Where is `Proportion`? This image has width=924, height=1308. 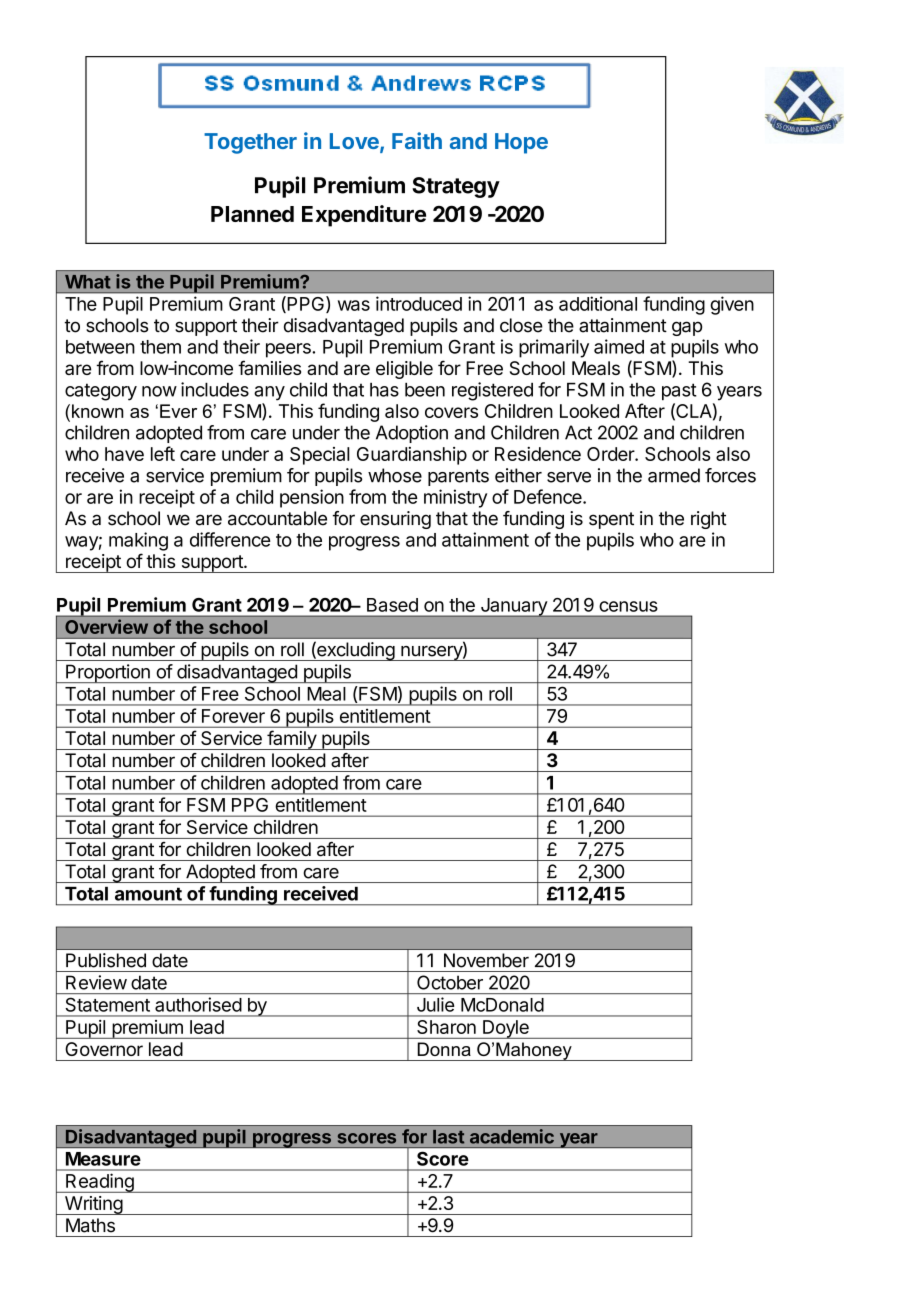 Proportion is located at coordinates (108, 673).
